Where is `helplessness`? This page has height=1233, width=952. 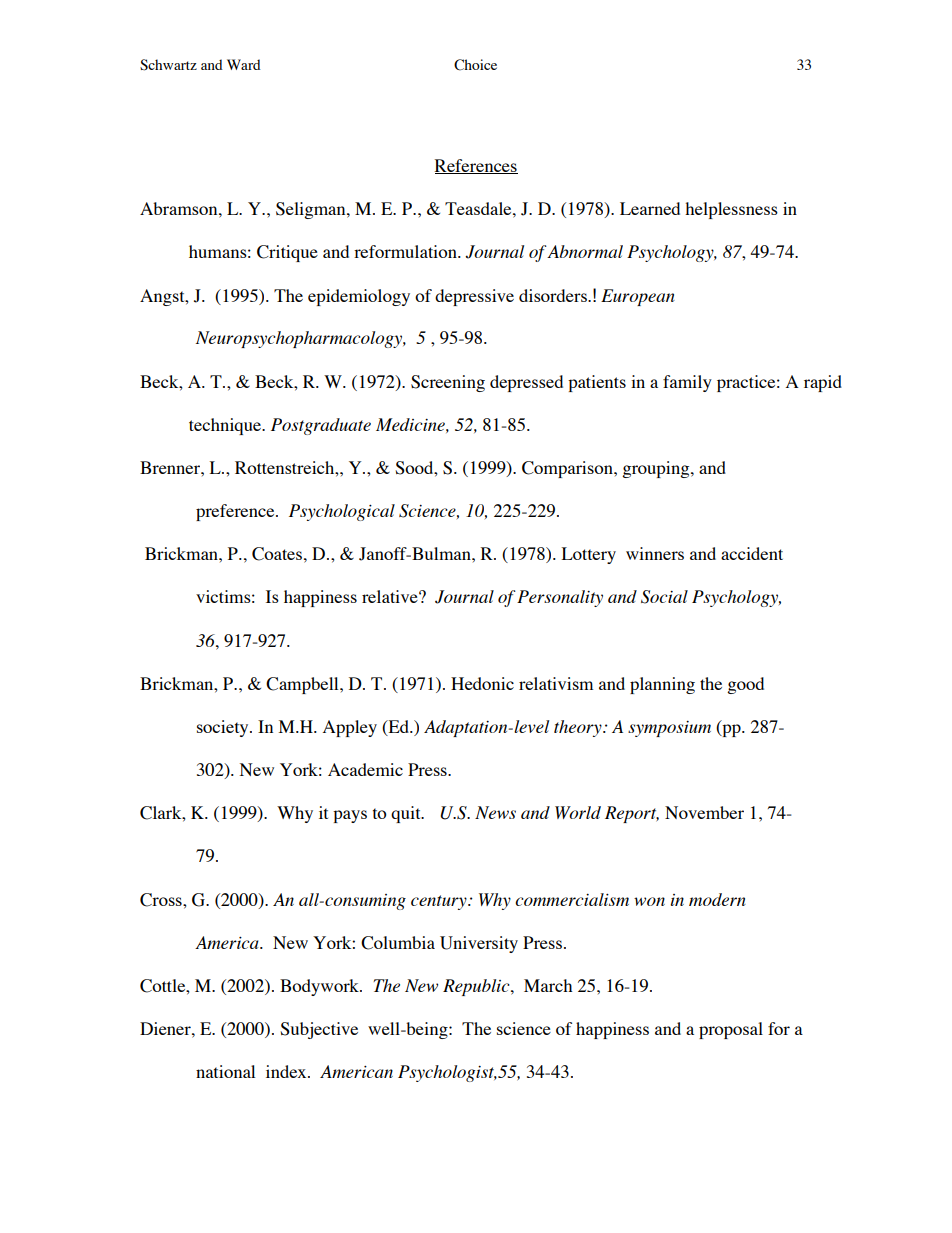 helplessness is located at coordinates (731, 210).
